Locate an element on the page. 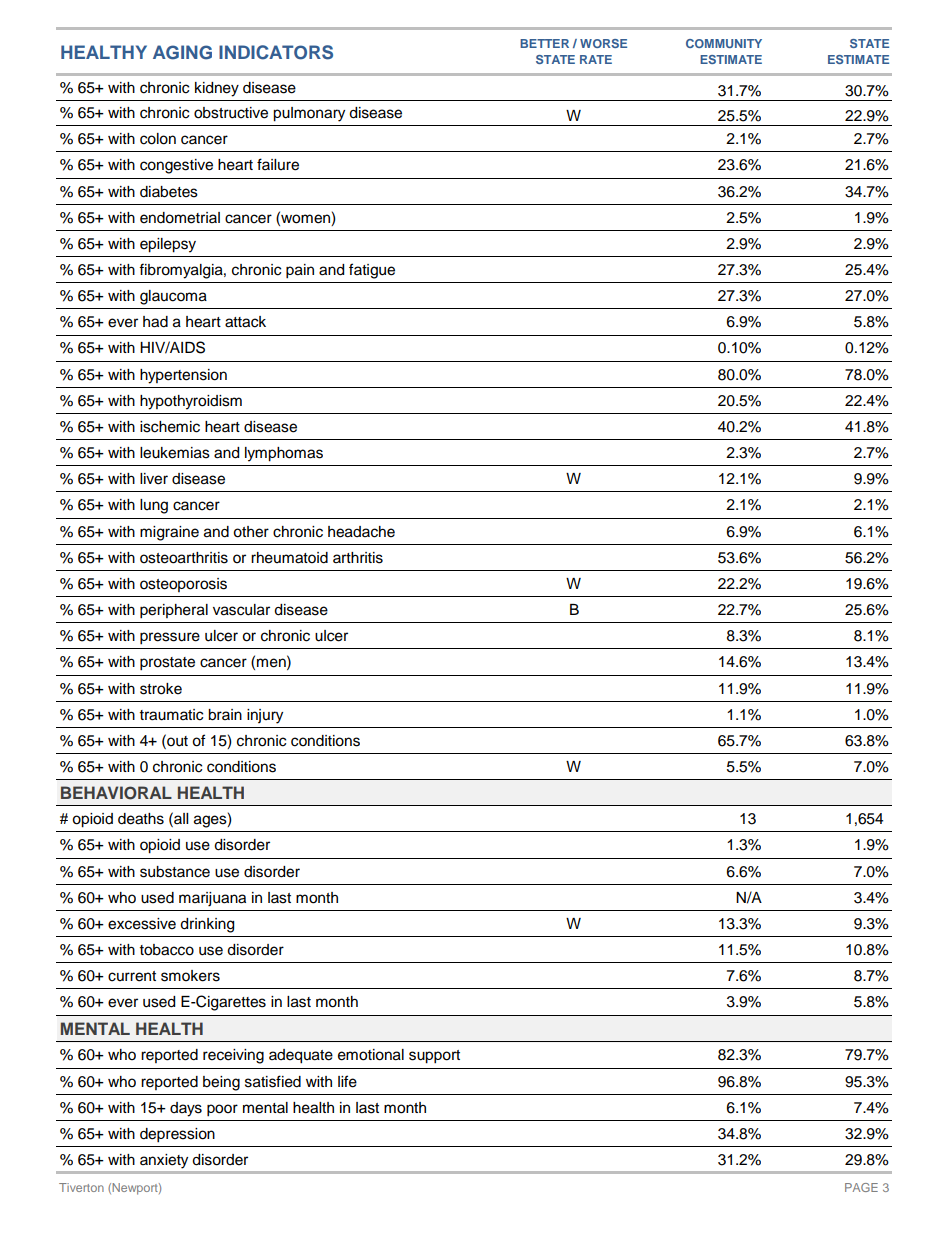  headache is located at coordinates (361, 532).
